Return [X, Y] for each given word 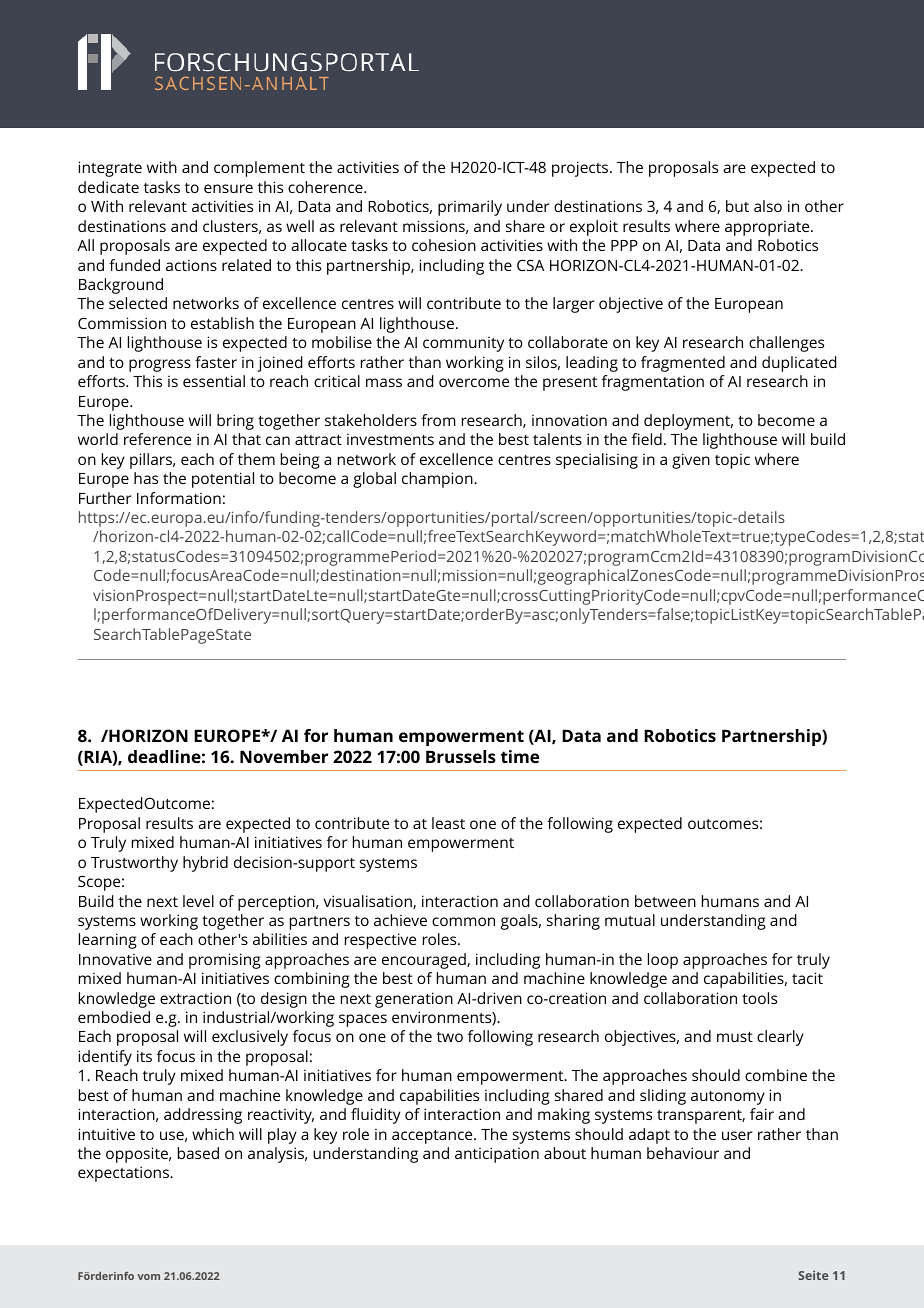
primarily [470, 208]
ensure [228, 188]
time [520, 756]
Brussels [461, 756]
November [284, 756]
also [768, 206]
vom [149, 1277]
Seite [813, 1275]
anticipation [497, 1155]
